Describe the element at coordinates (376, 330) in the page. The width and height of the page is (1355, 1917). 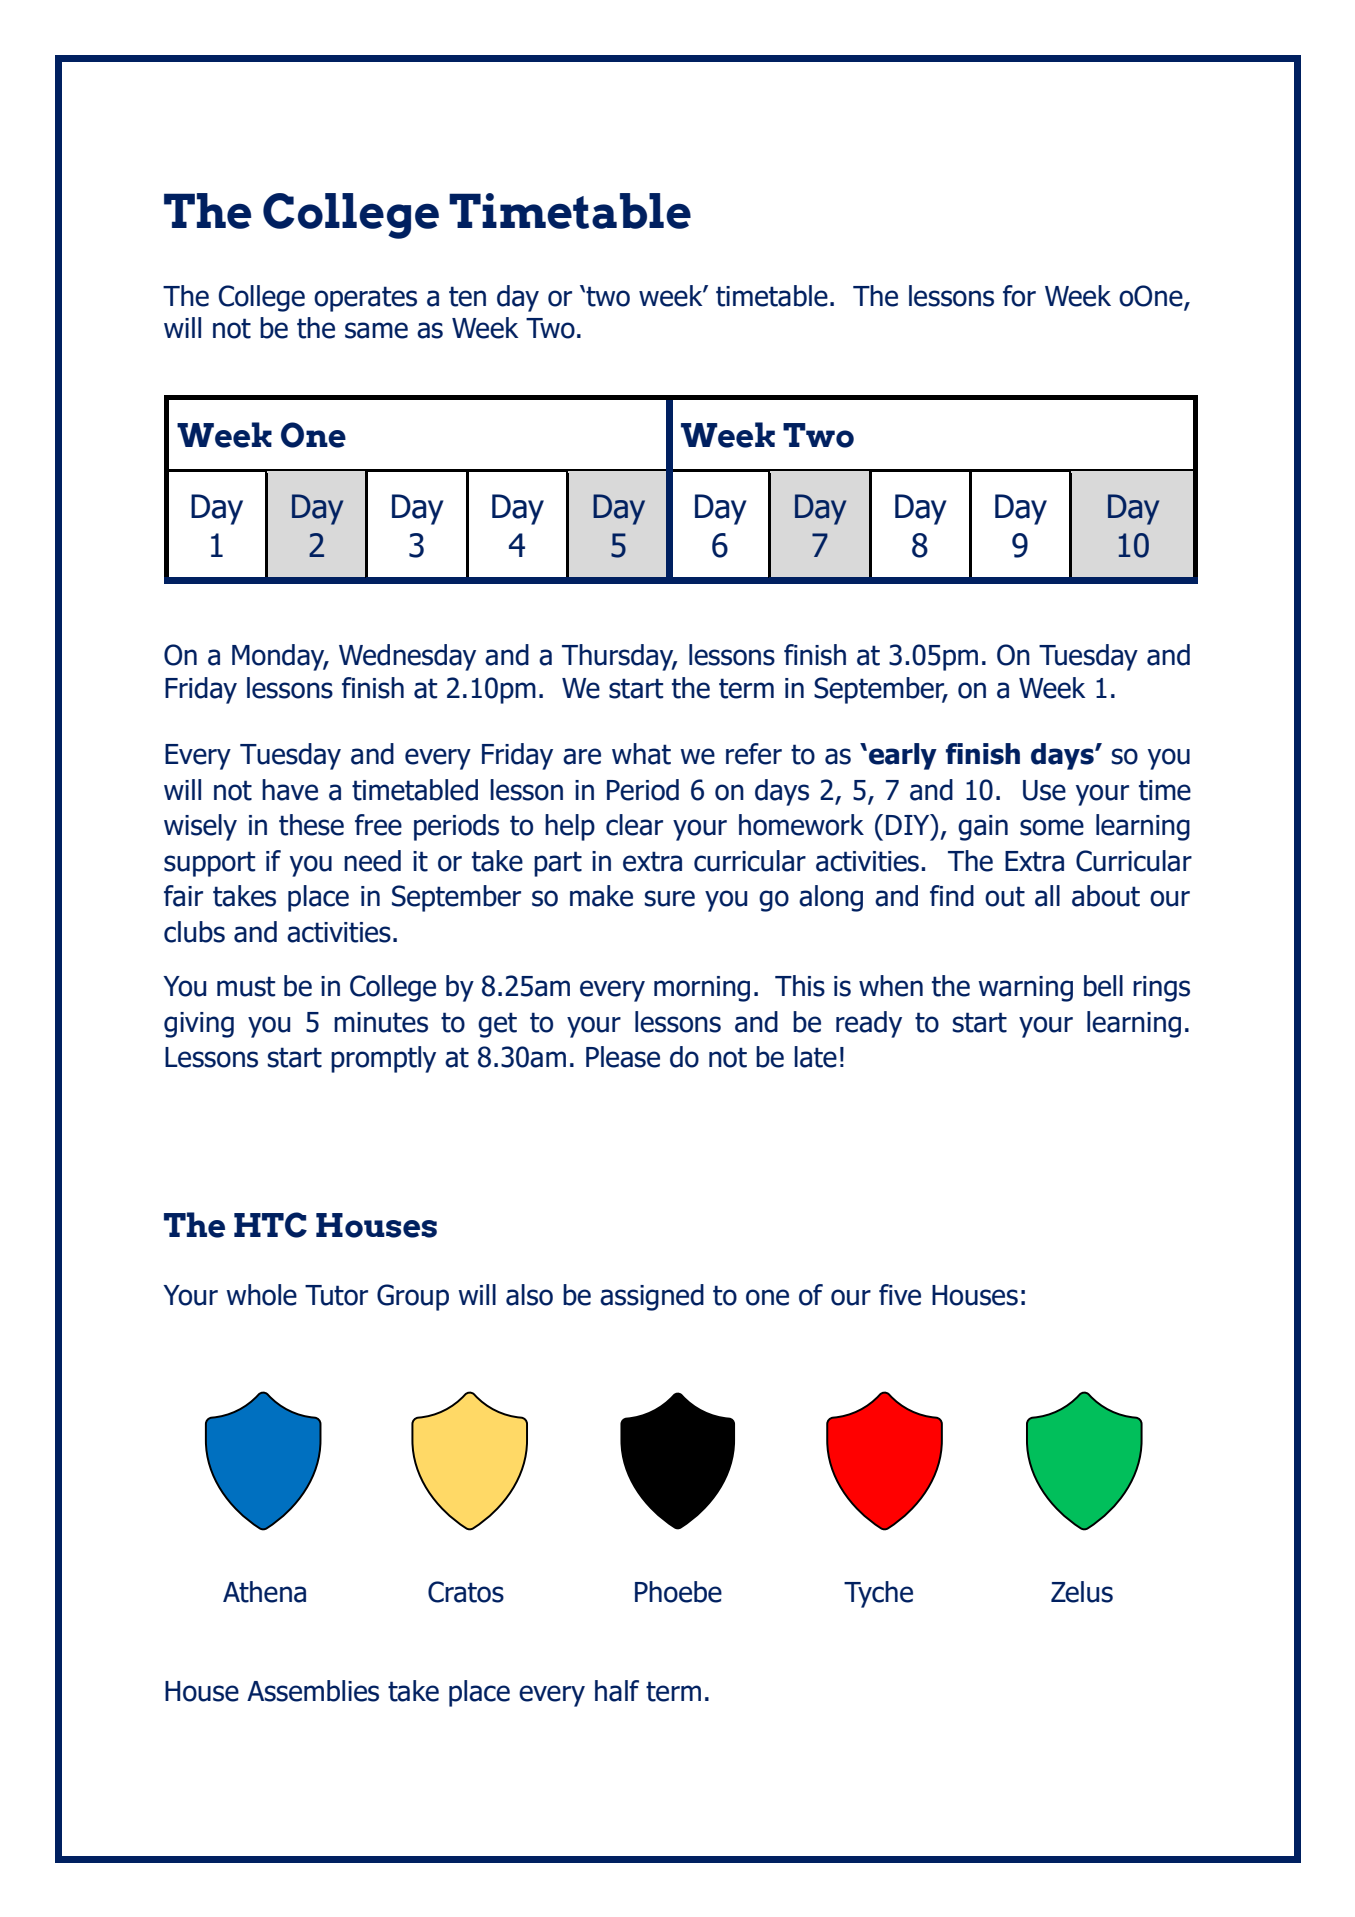
I see `same` at that location.
